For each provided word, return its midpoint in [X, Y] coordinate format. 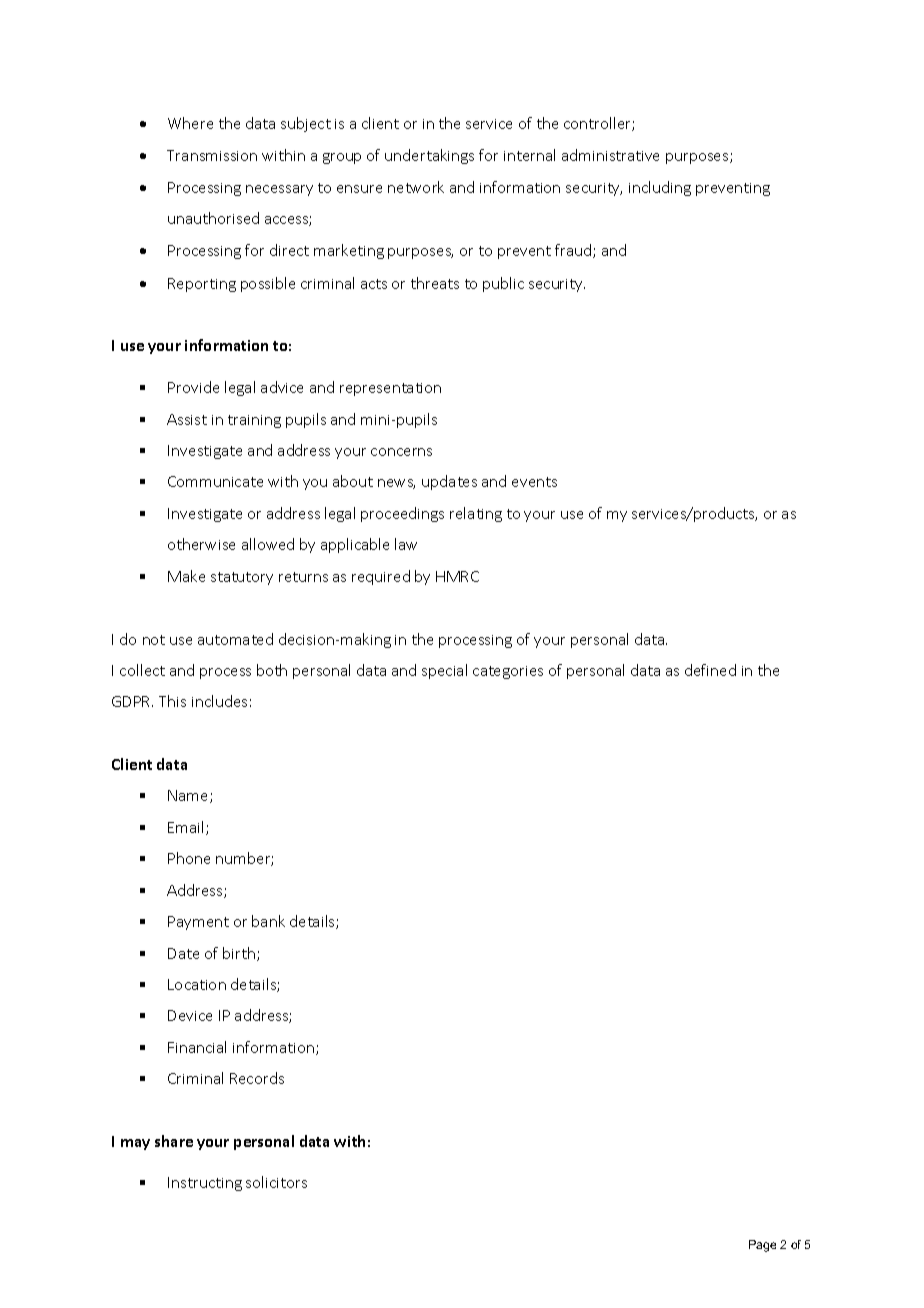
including [660, 188]
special [444, 671]
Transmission [212, 155]
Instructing [205, 1184]
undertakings [429, 156]
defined [710, 670]
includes [219, 701]
